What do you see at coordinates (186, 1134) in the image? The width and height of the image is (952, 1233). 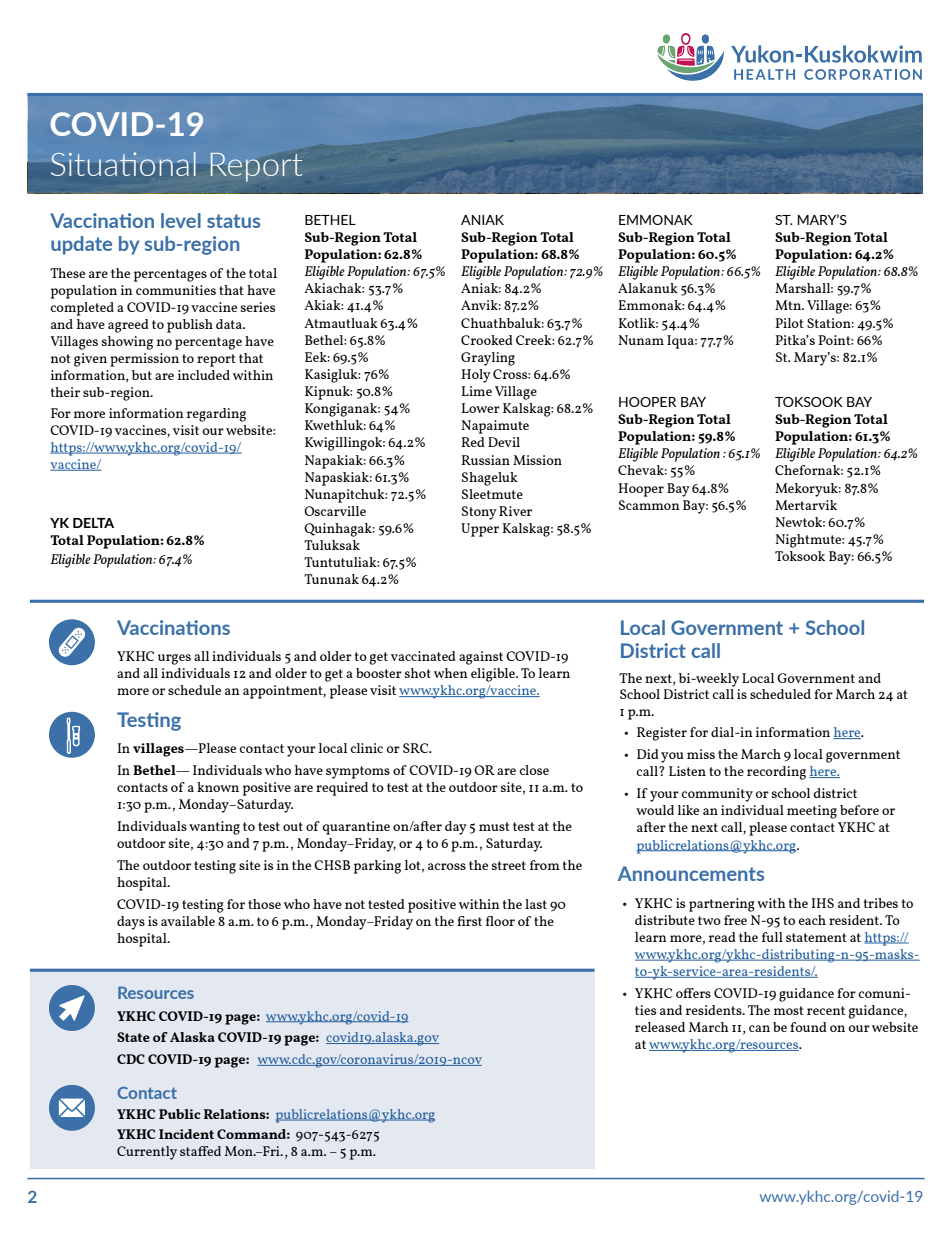 I see `Incident` at bounding box center [186, 1134].
